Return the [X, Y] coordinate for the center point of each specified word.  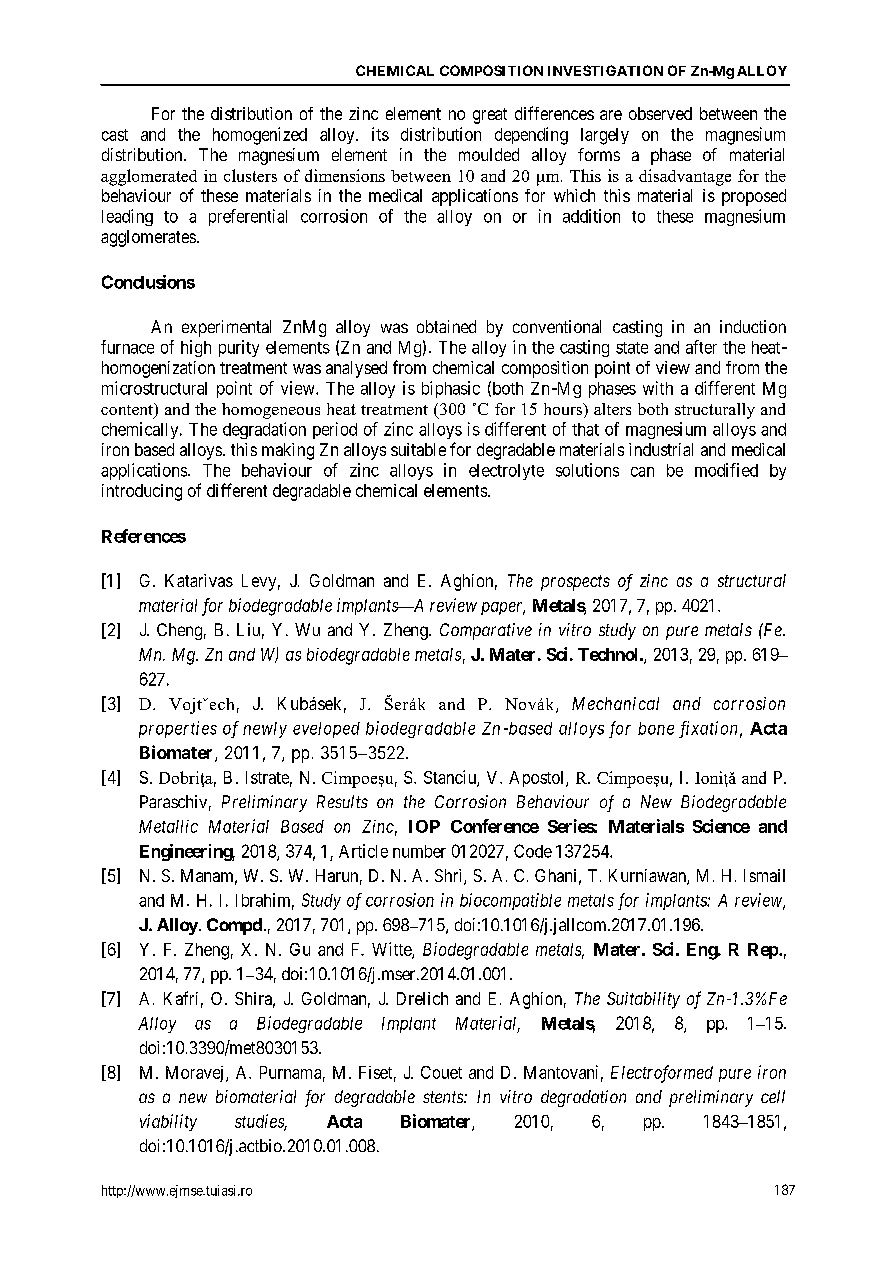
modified [726, 470]
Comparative [486, 631]
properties [178, 729]
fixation [708, 729]
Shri [450, 877]
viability [168, 1122]
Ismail [764, 875]
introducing [142, 492]
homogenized [260, 136]
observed [660, 113]
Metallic [168, 826]
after [701, 347]
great [490, 116]
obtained [446, 326]
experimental [226, 328]
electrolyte [506, 472]
